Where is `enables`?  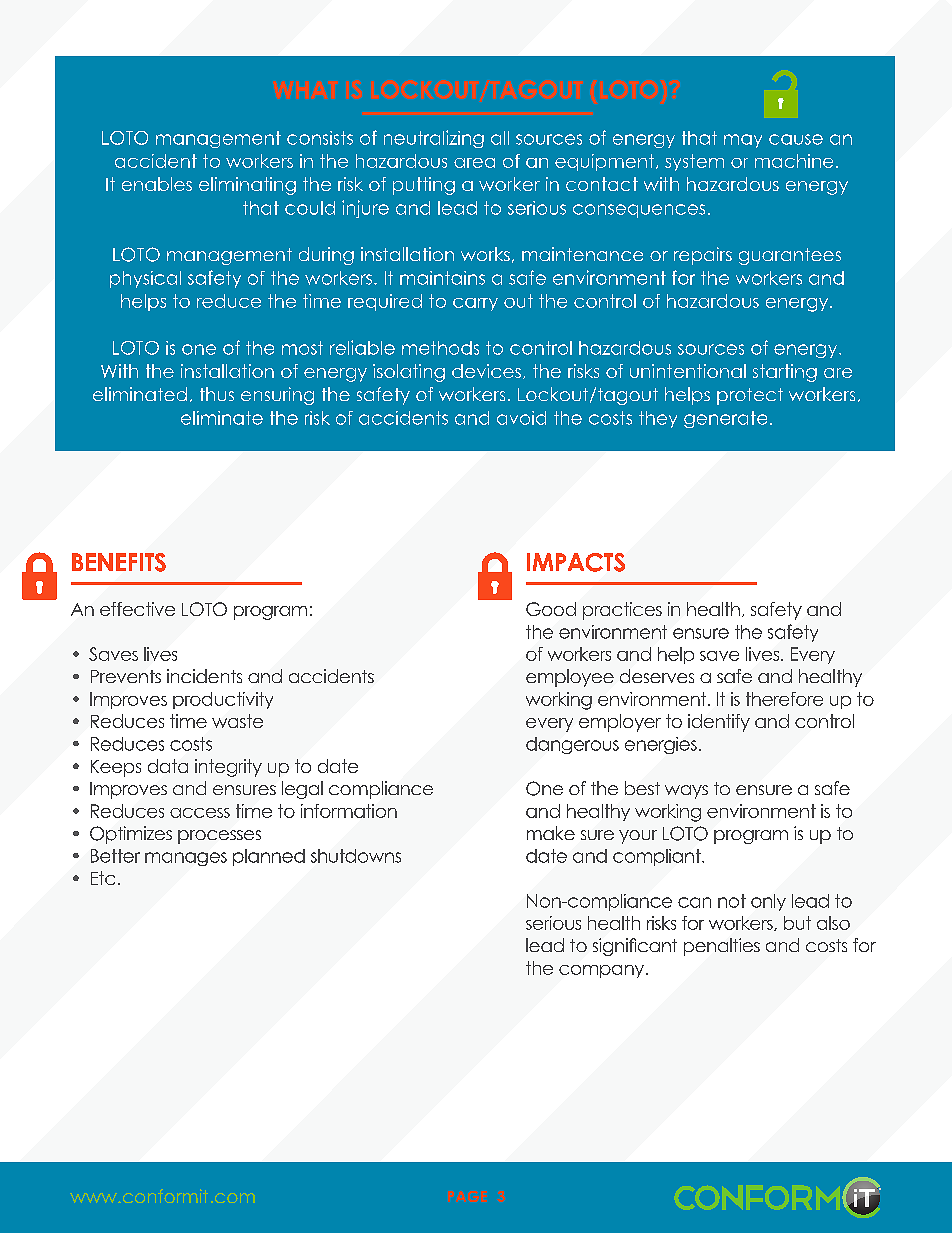 enables is located at coordinates (157, 184).
